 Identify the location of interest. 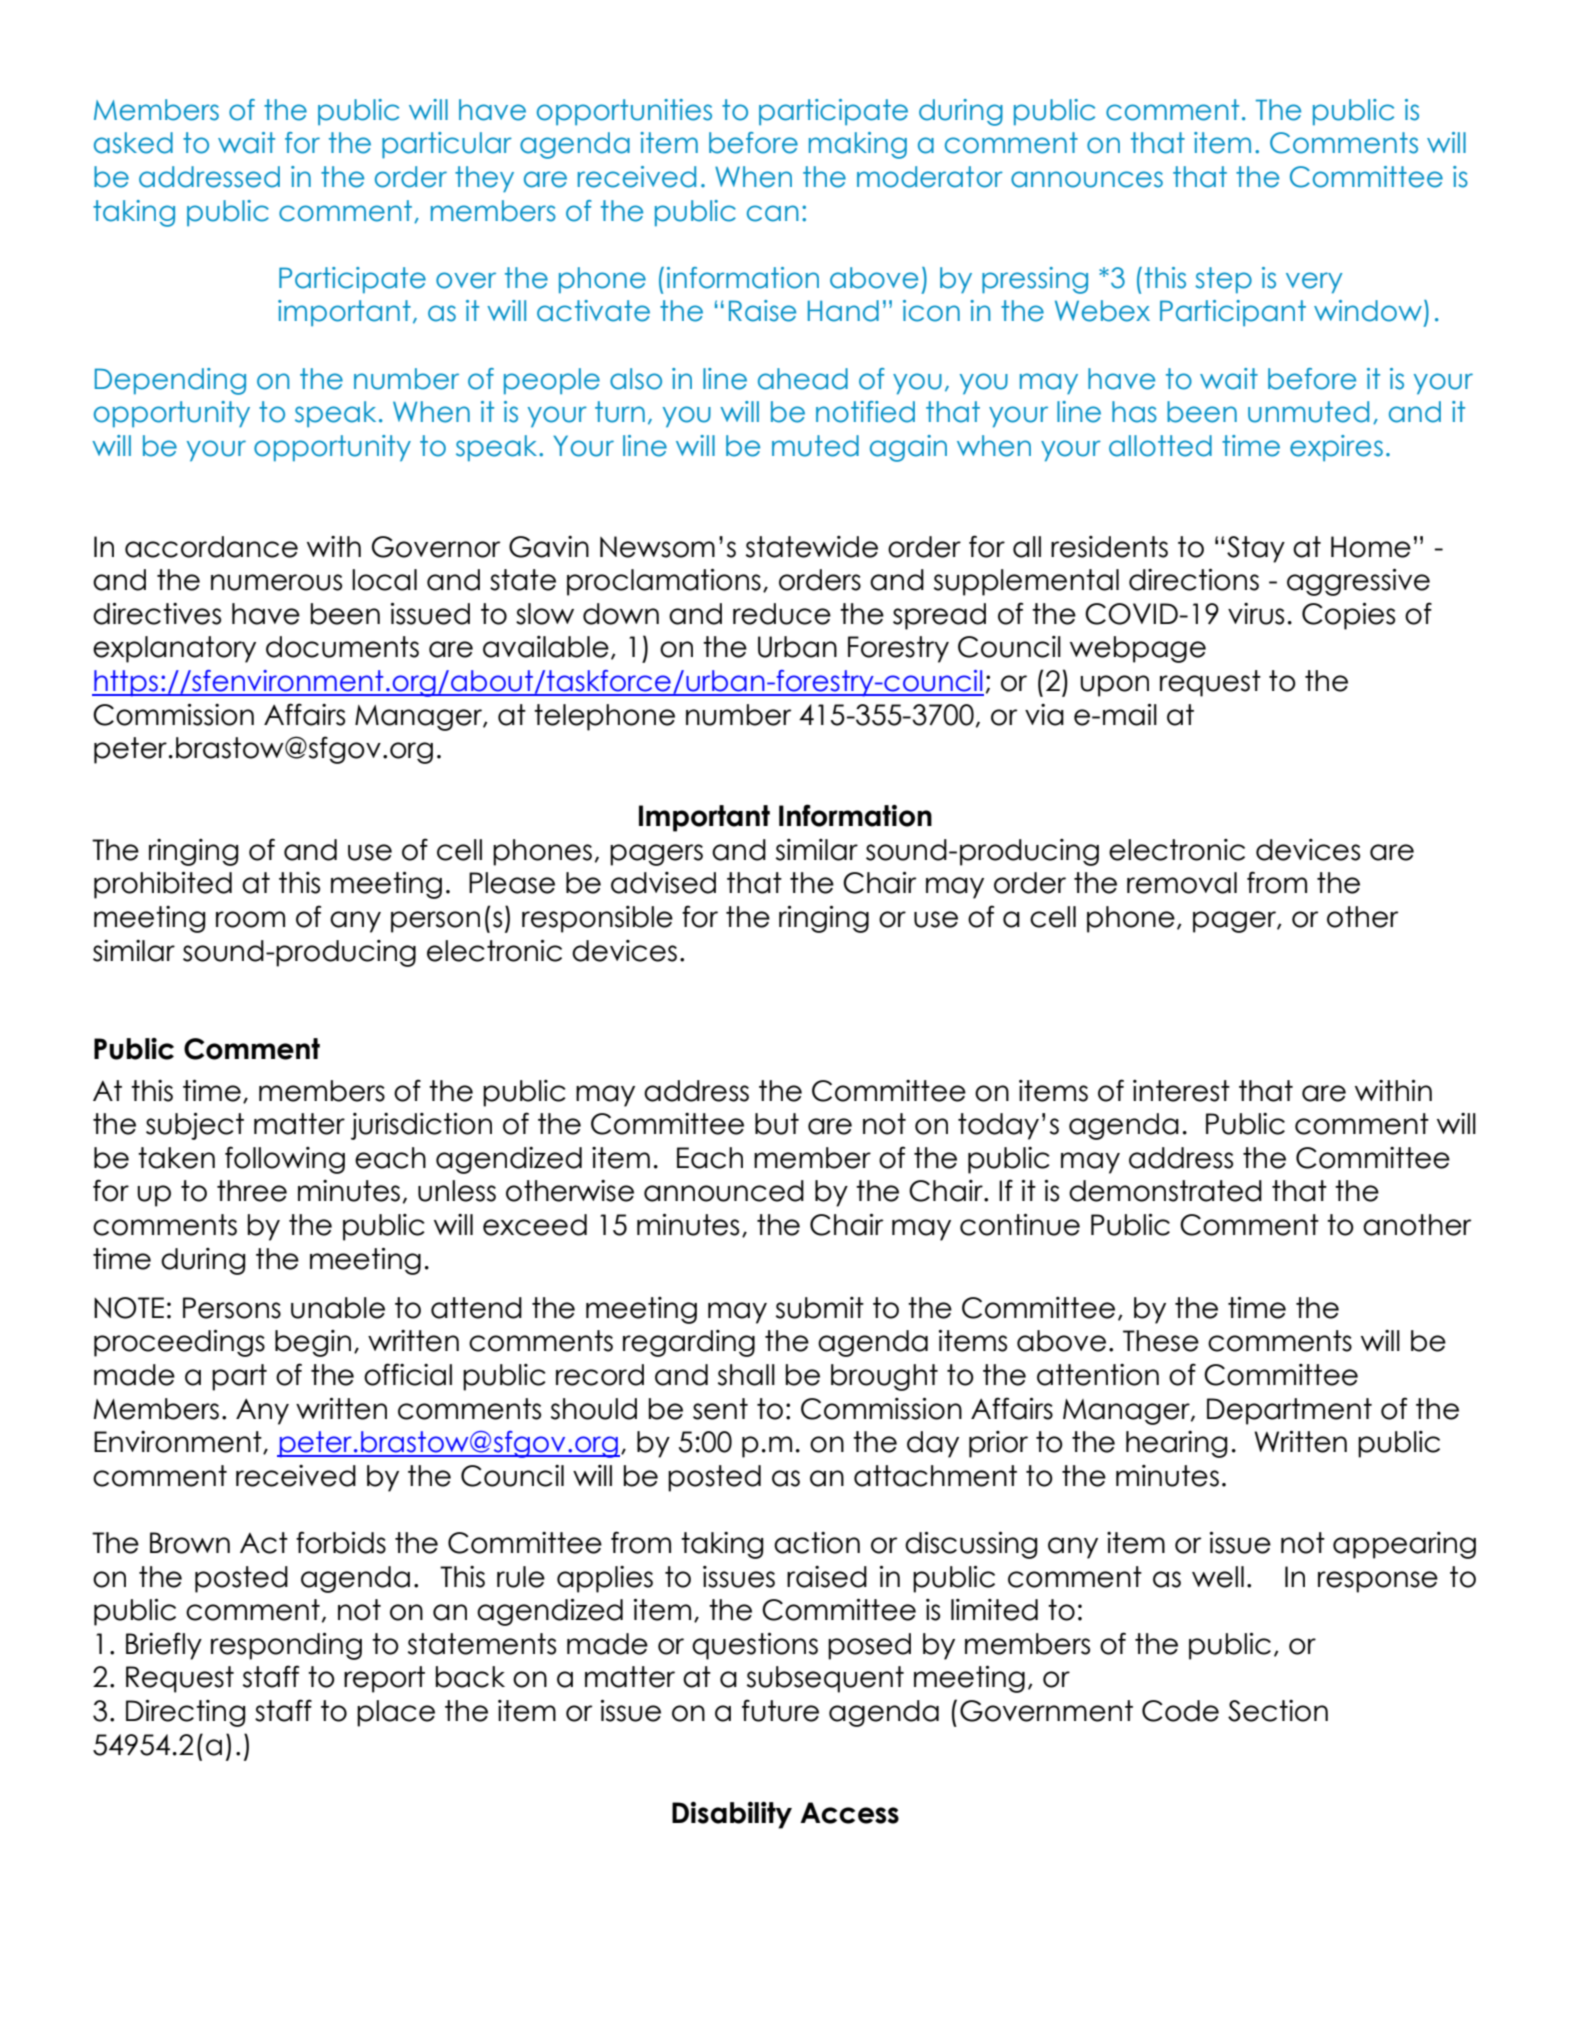
(1181, 1091).
